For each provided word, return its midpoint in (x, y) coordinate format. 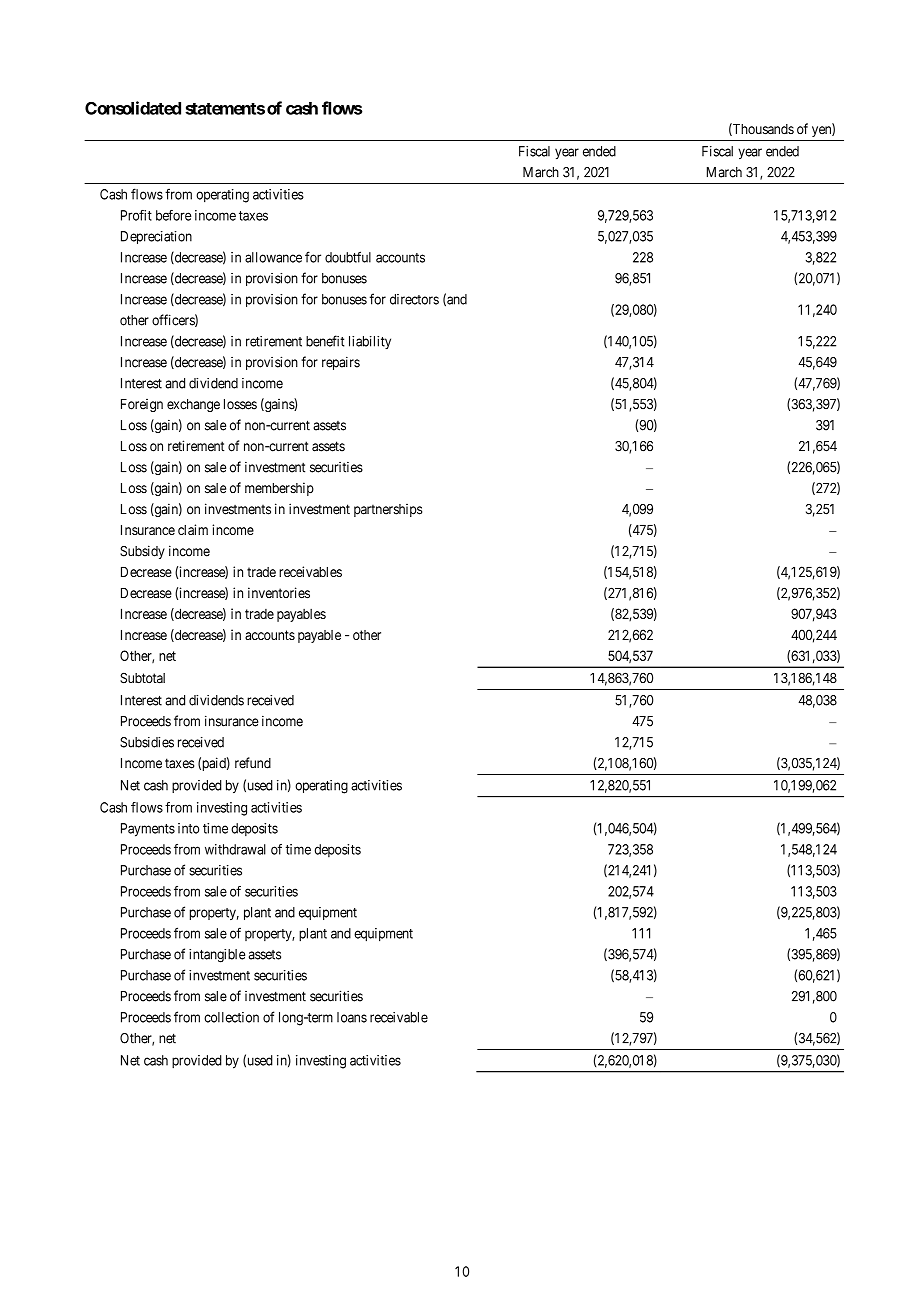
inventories (279, 593)
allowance (273, 257)
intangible (217, 956)
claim (193, 529)
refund (253, 763)
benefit (325, 341)
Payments (148, 830)
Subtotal (142, 678)
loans (352, 1017)
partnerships (388, 510)
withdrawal (235, 849)
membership (279, 489)
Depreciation (156, 237)
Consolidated (133, 108)
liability (370, 342)
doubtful (348, 257)
